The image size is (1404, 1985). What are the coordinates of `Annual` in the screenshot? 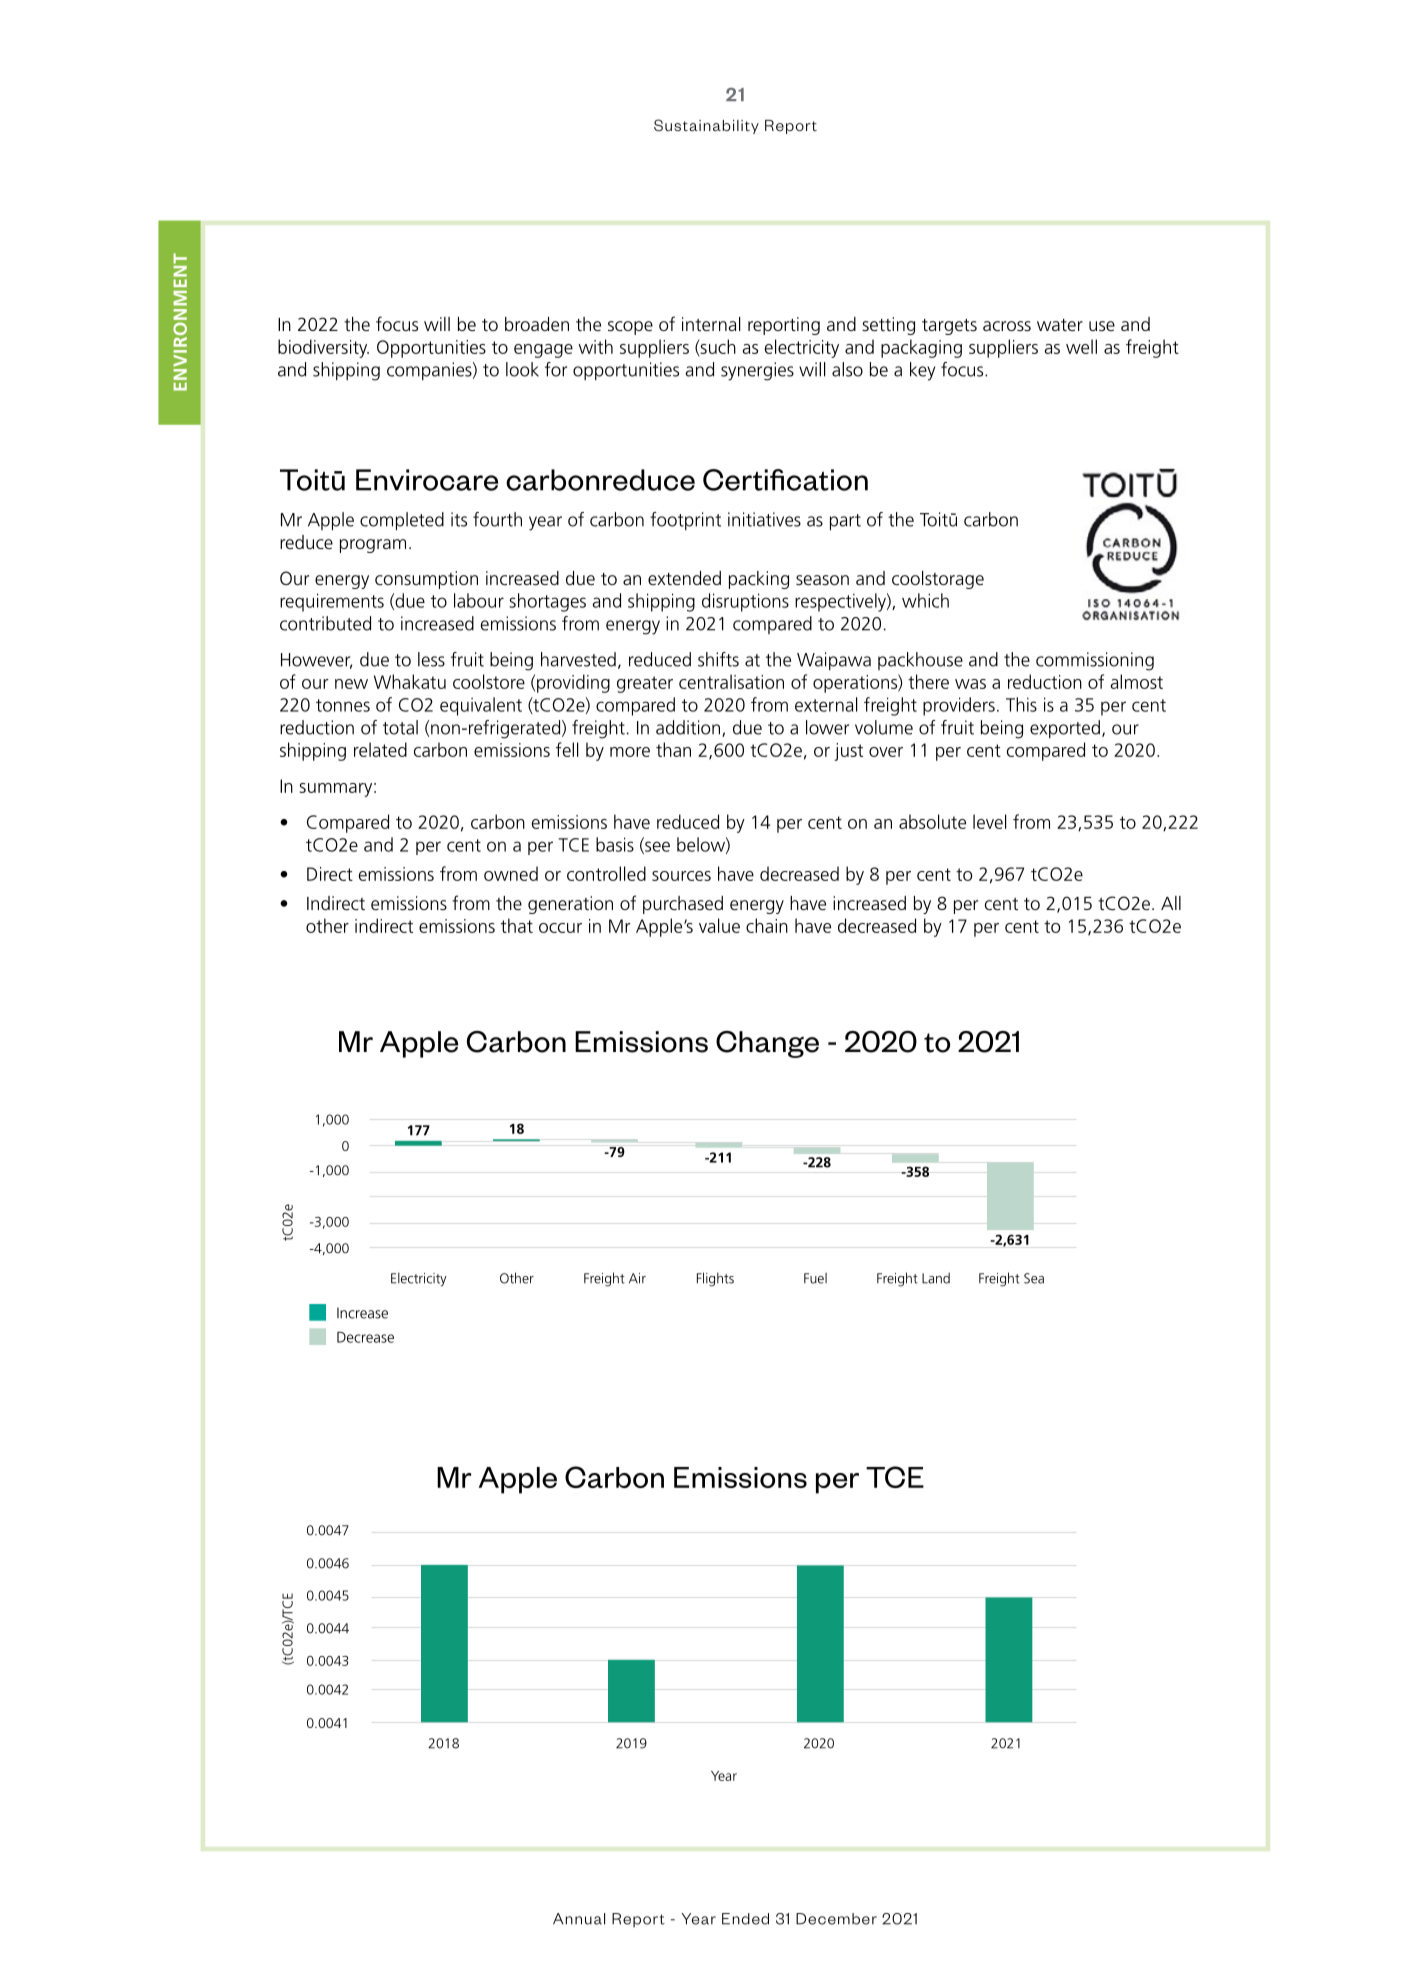 It's located at (579, 1919).
